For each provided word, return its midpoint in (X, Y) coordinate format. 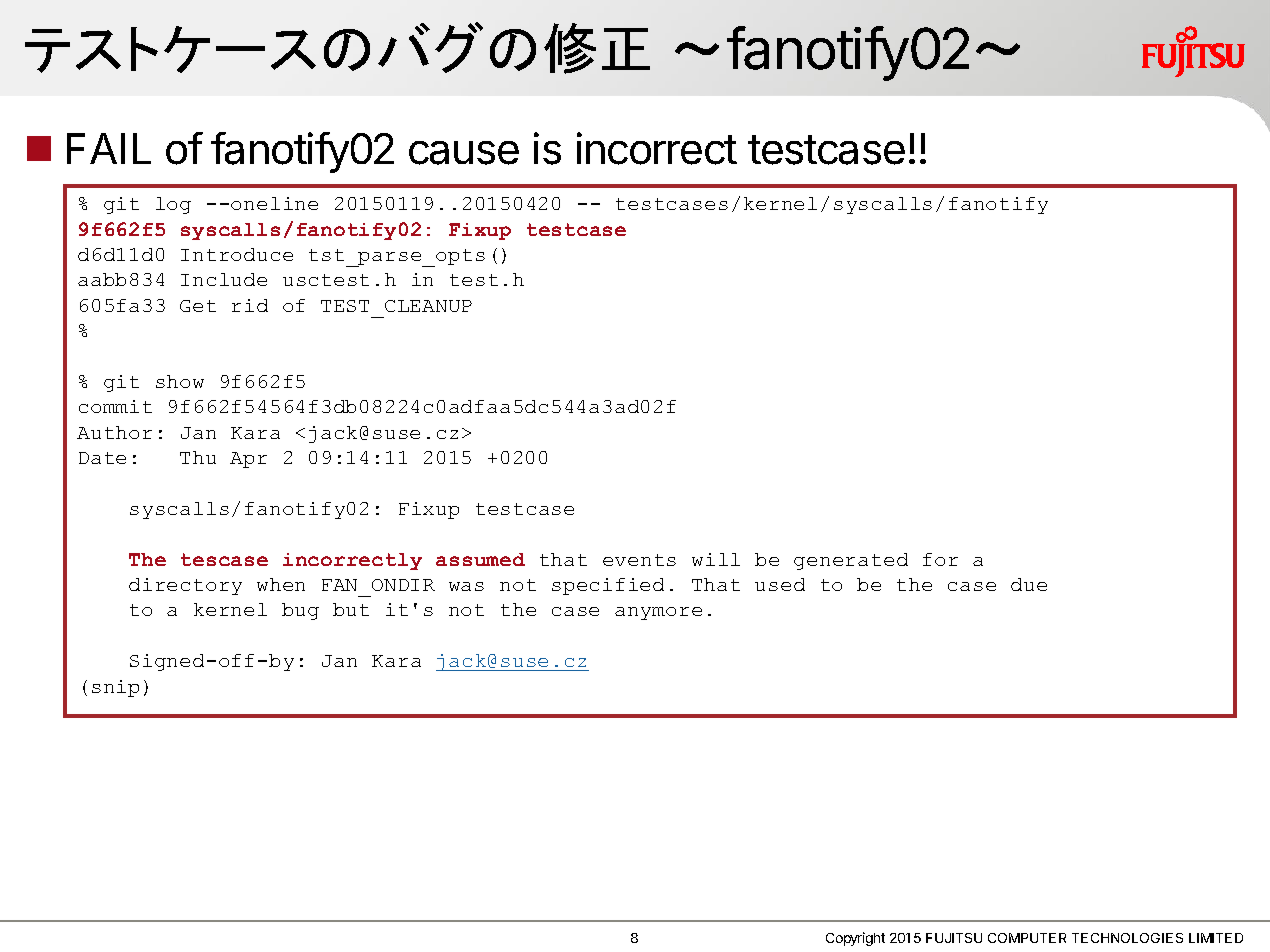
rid (250, 305)
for (940, 559)
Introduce (237, 254)
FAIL (109, 148)
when (281, 584)
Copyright (855, 939)
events (639, 560)
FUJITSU (954, 938)
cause (464, 153)
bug (300, 611)
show (180, 381)
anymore (658, 613)
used (780, 584)
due (1029, 584)
